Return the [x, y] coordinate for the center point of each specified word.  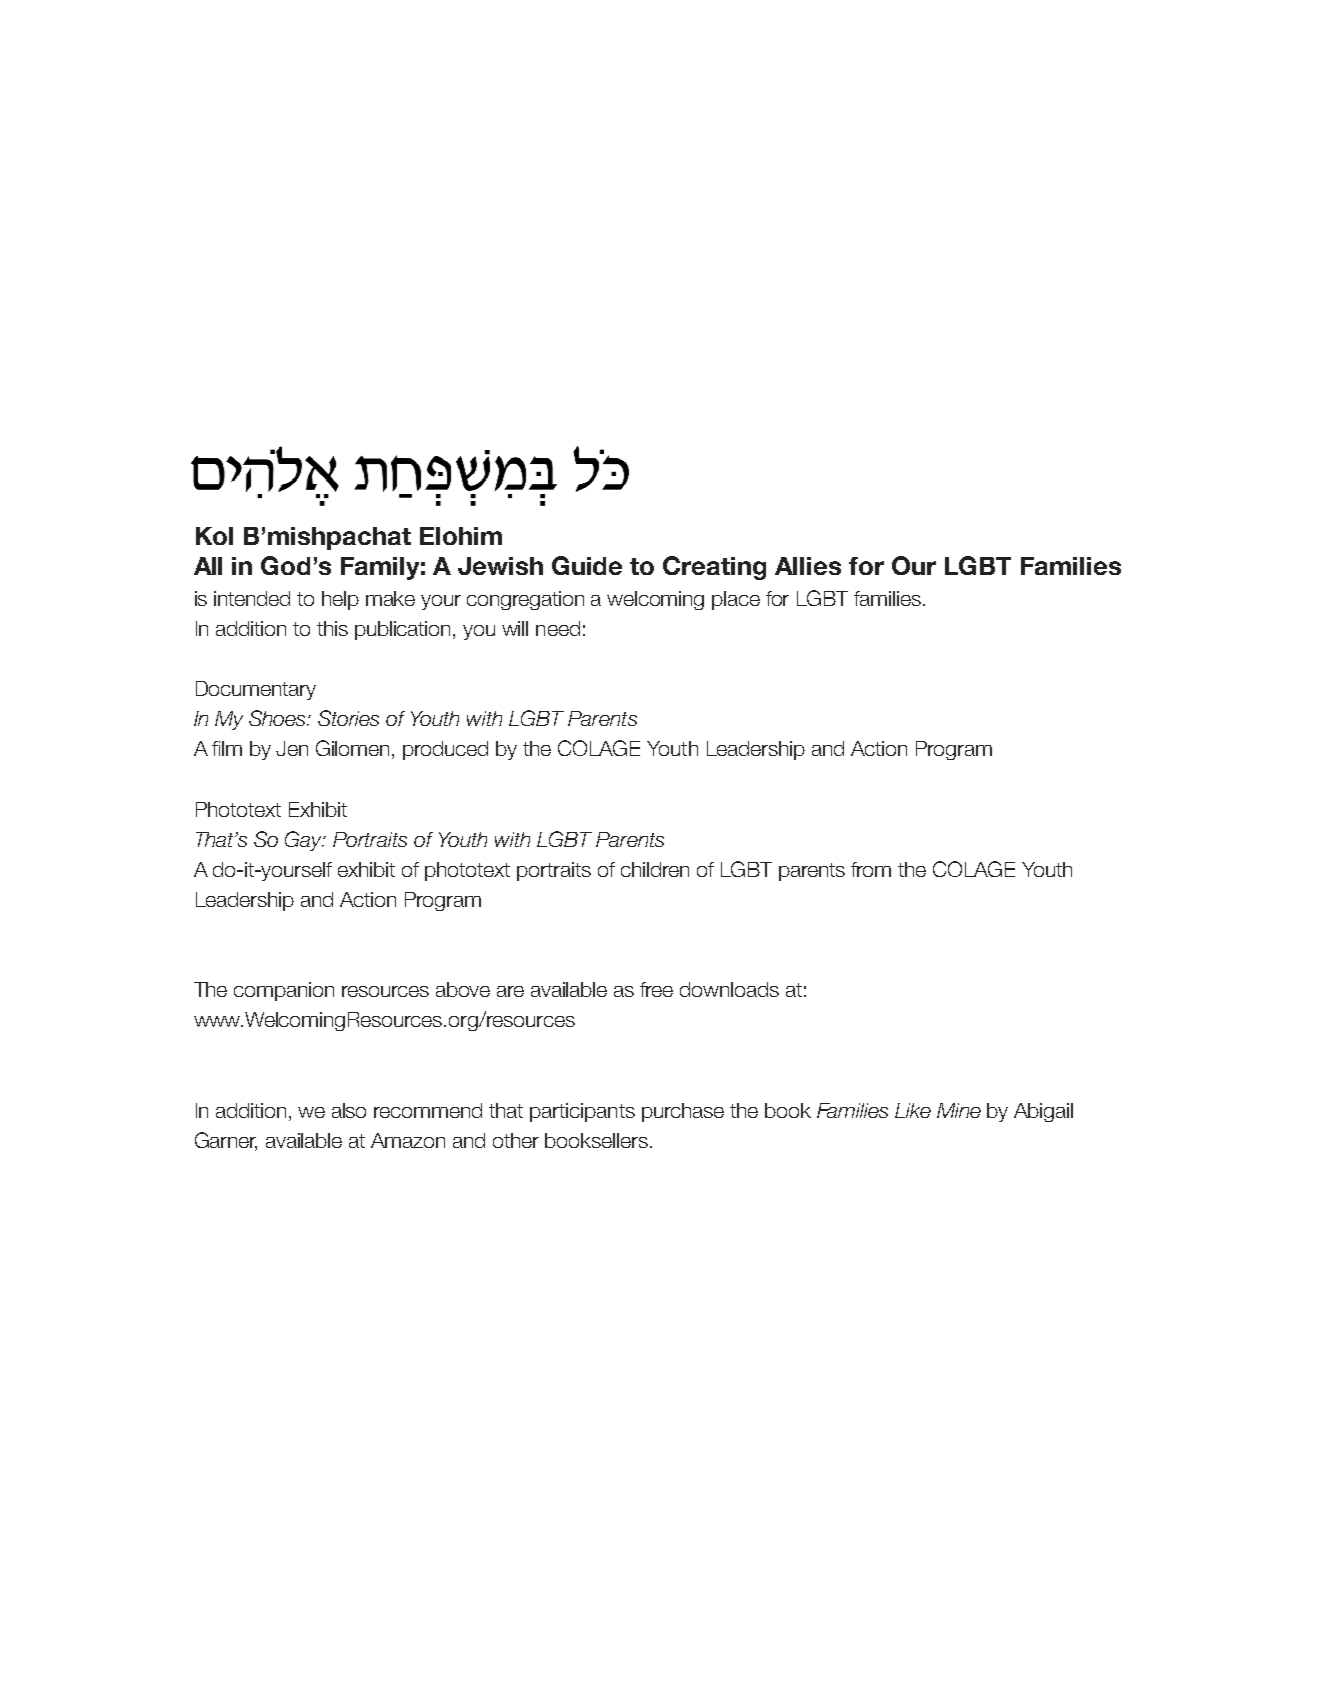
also [349, 1110]
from [871, 869]
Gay [305, 841]
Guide [587, 565]
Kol [214, 536]
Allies [808, 566]
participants [582, 1112]
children [655, 869]
